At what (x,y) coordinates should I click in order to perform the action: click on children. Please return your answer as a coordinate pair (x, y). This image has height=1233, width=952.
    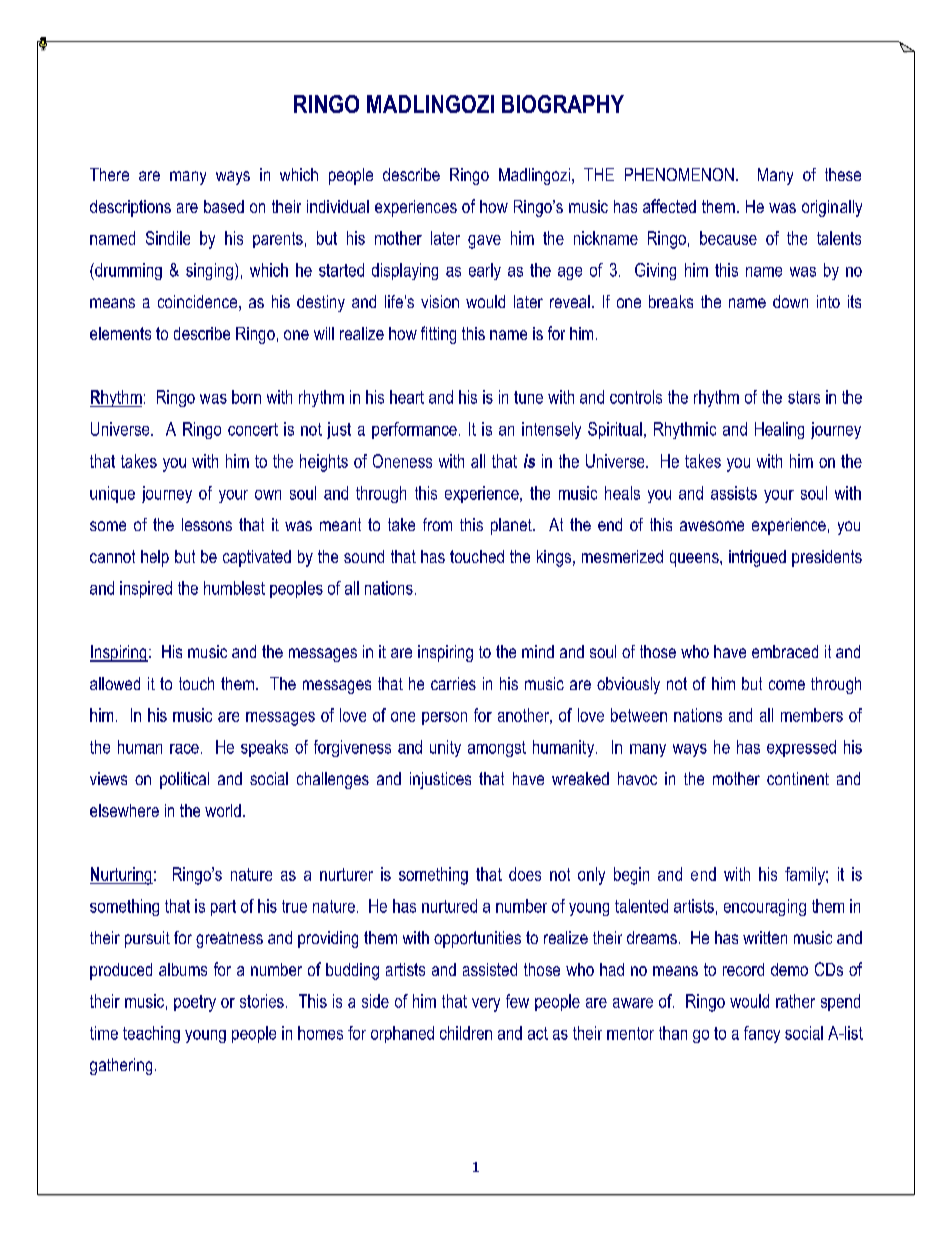
    Looking at the image, I should click on (466, 1033).
